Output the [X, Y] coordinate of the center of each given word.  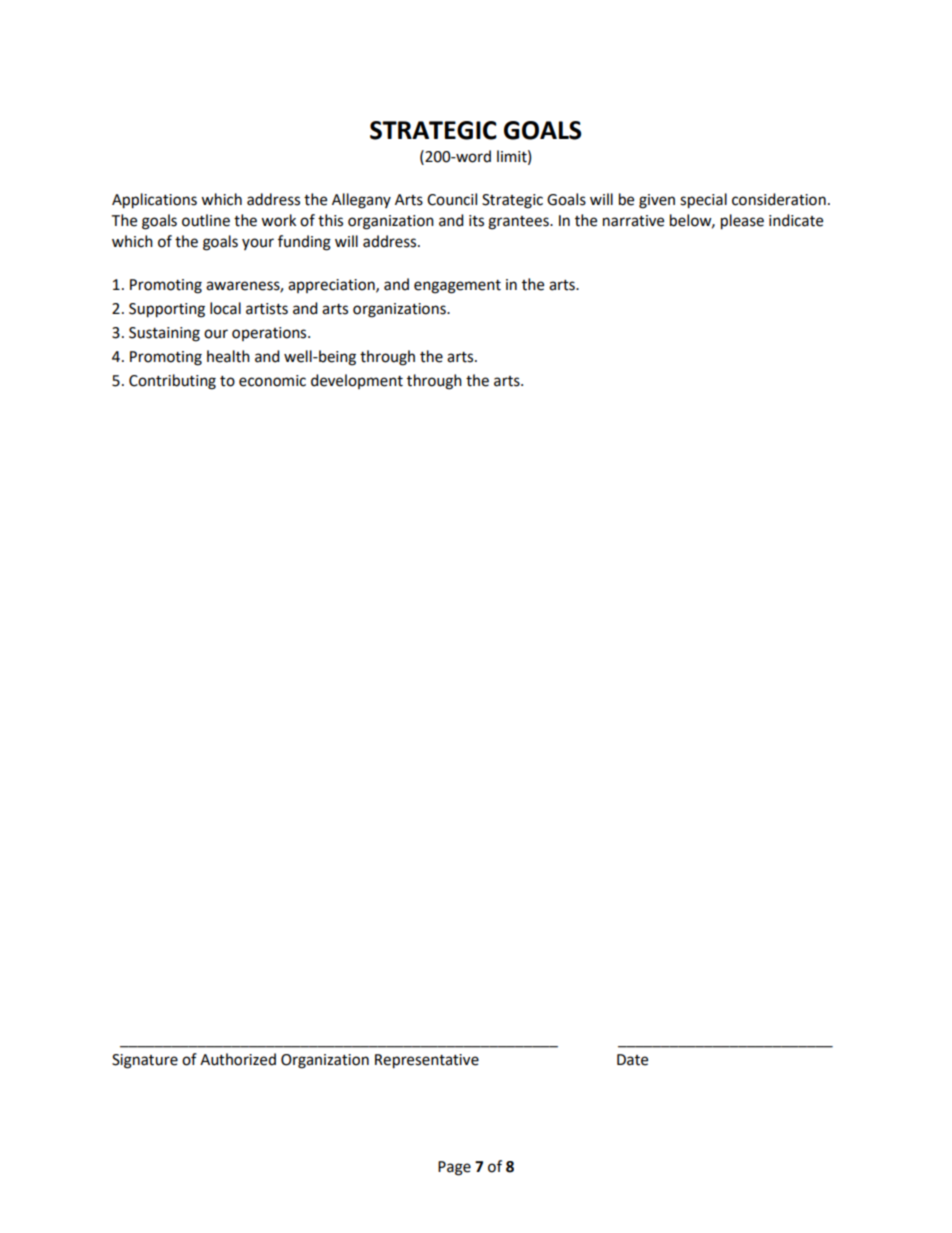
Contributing [172, 382]
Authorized [238, 1059]
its [476, 221]
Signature [145, 1061]
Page [454, 1168]
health [228, 356]
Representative [427, 1061]
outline [206, 220]
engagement [457, 287]
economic [272, 381]
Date [632, 1060]
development [357, 381]
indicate [796, 220]
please [742, 222]
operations [270, 334]
